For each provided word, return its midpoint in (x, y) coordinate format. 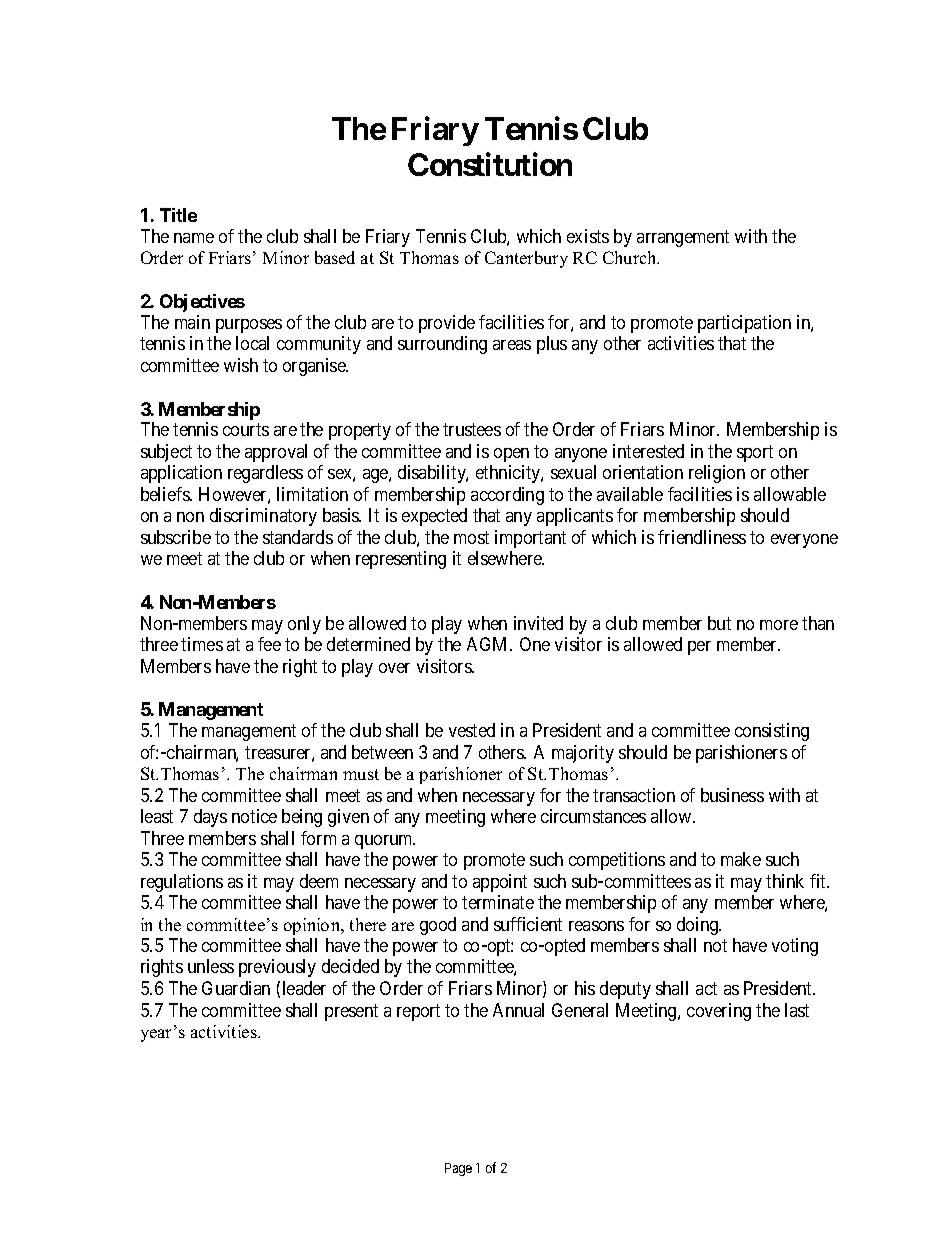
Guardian (236, 988)
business (732, 795)
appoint (500, 883)
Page (458, 1169)
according (507, 496)
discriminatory (263, 517)
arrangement (683, 238)
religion (717, 474)
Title (178, 215)
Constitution (490, 164)
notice (254, 816)
